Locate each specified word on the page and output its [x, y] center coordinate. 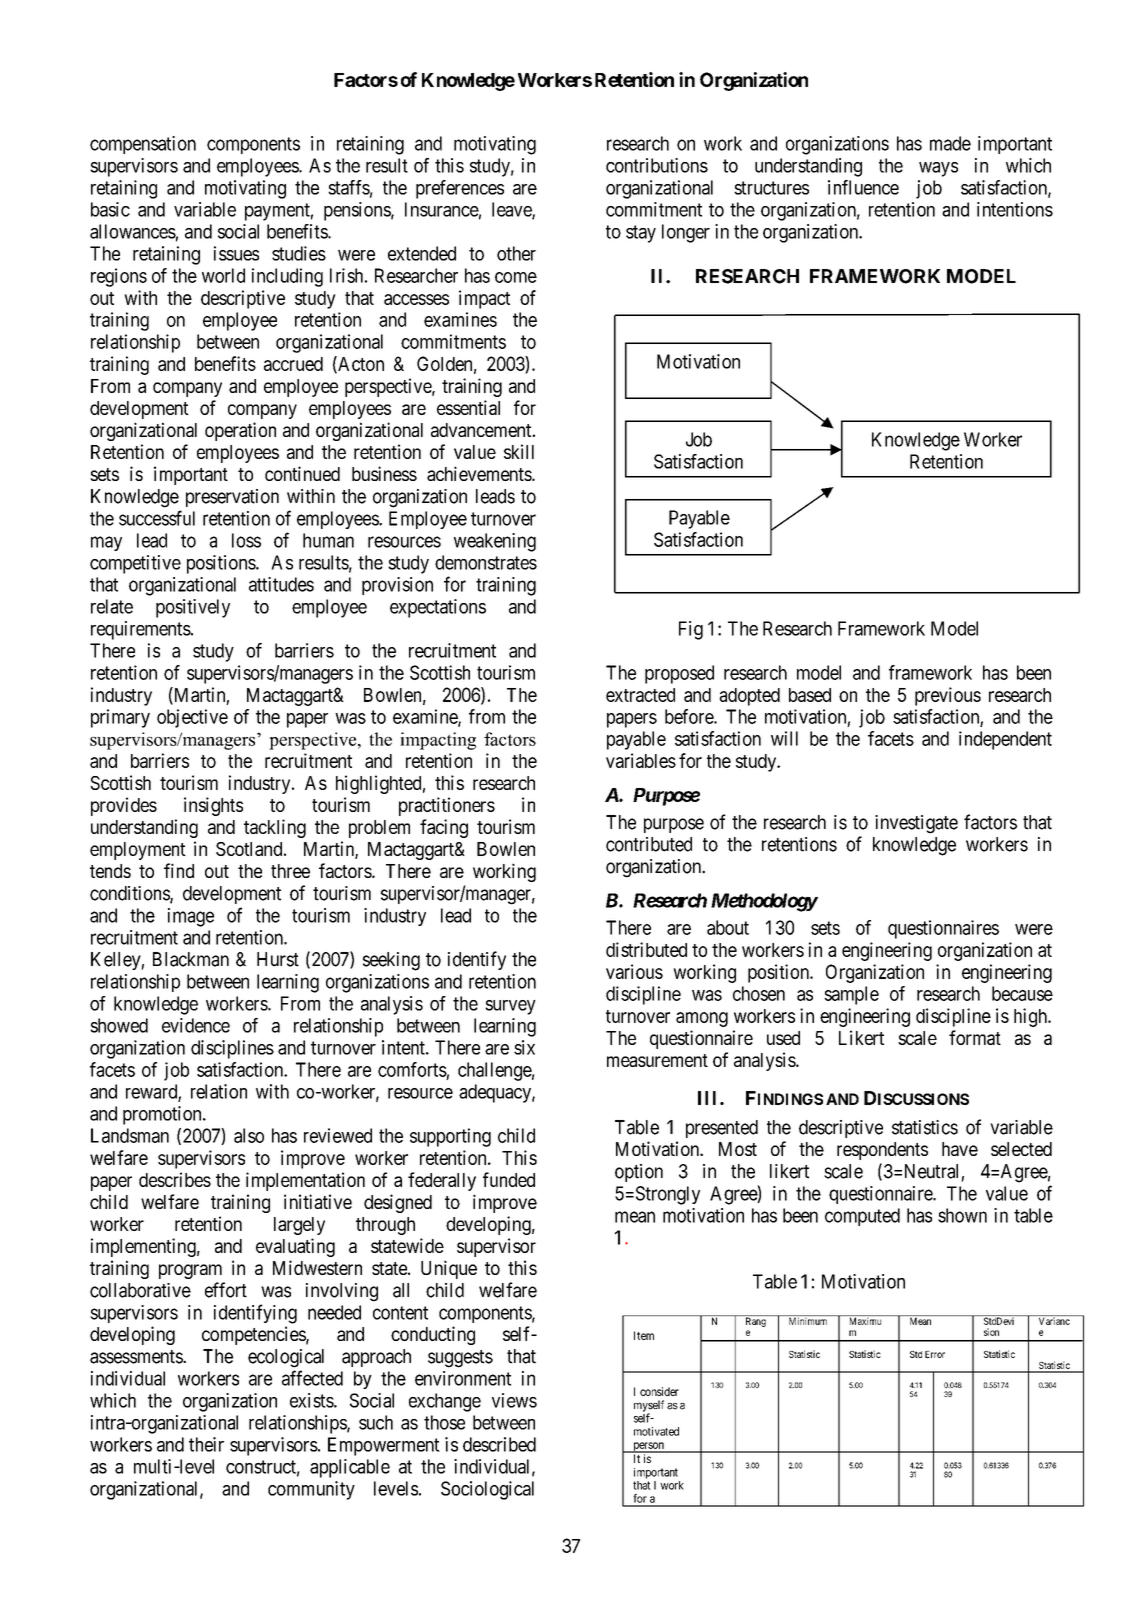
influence [863, 187]
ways [938, 169]
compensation [143, 145]
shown [962, 1215]
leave [512, 210]
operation [240, 431]
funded [509, 1179]
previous [948, 696]
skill [519, 451]
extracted [640, 695]
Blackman [191, 959]
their [206, 1444]
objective [192, 718]
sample [851, 995]
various [634, 971]
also [249, 1135]
